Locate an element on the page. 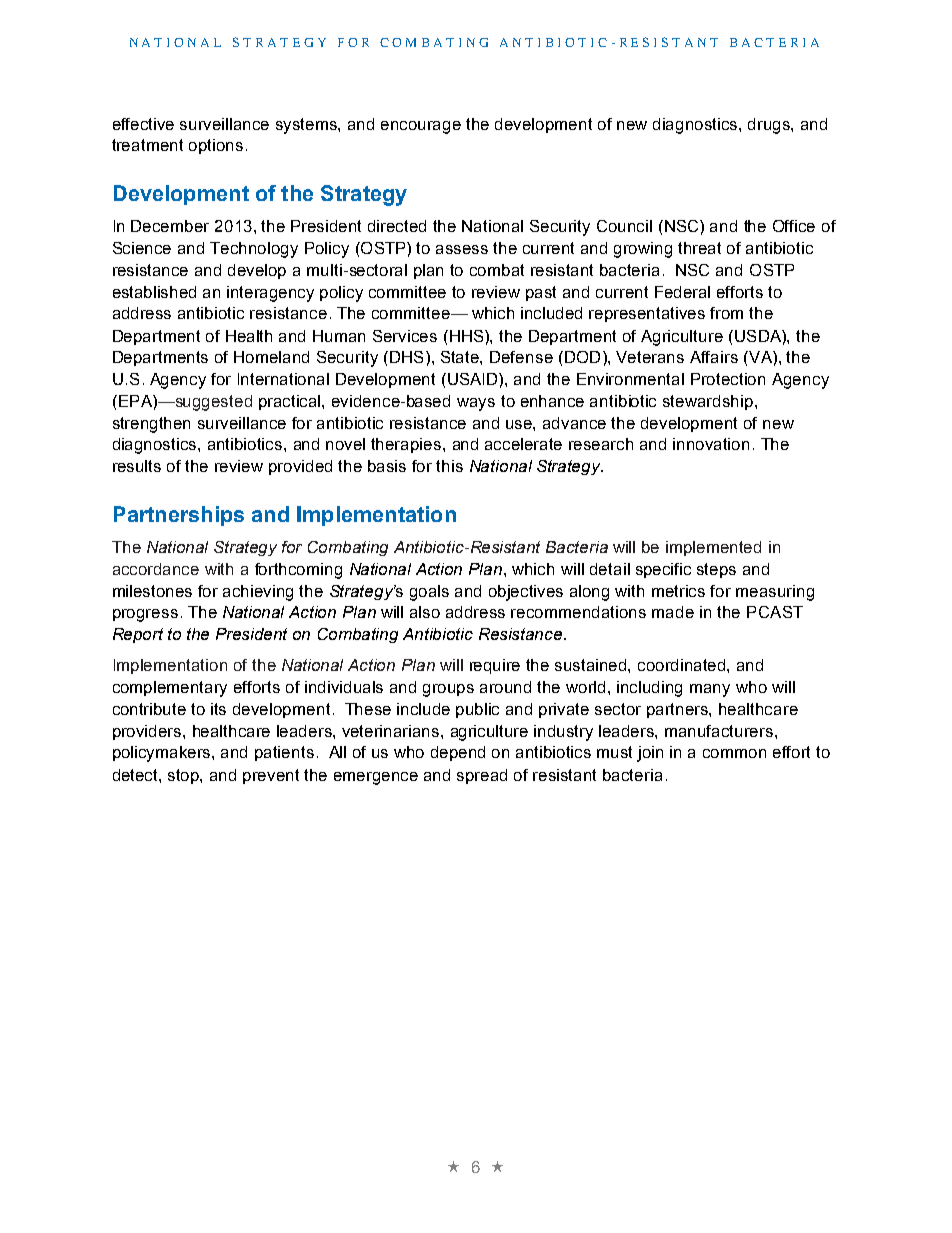 This page has width=952, height=1233. common is located at coordinates (734, 753).
